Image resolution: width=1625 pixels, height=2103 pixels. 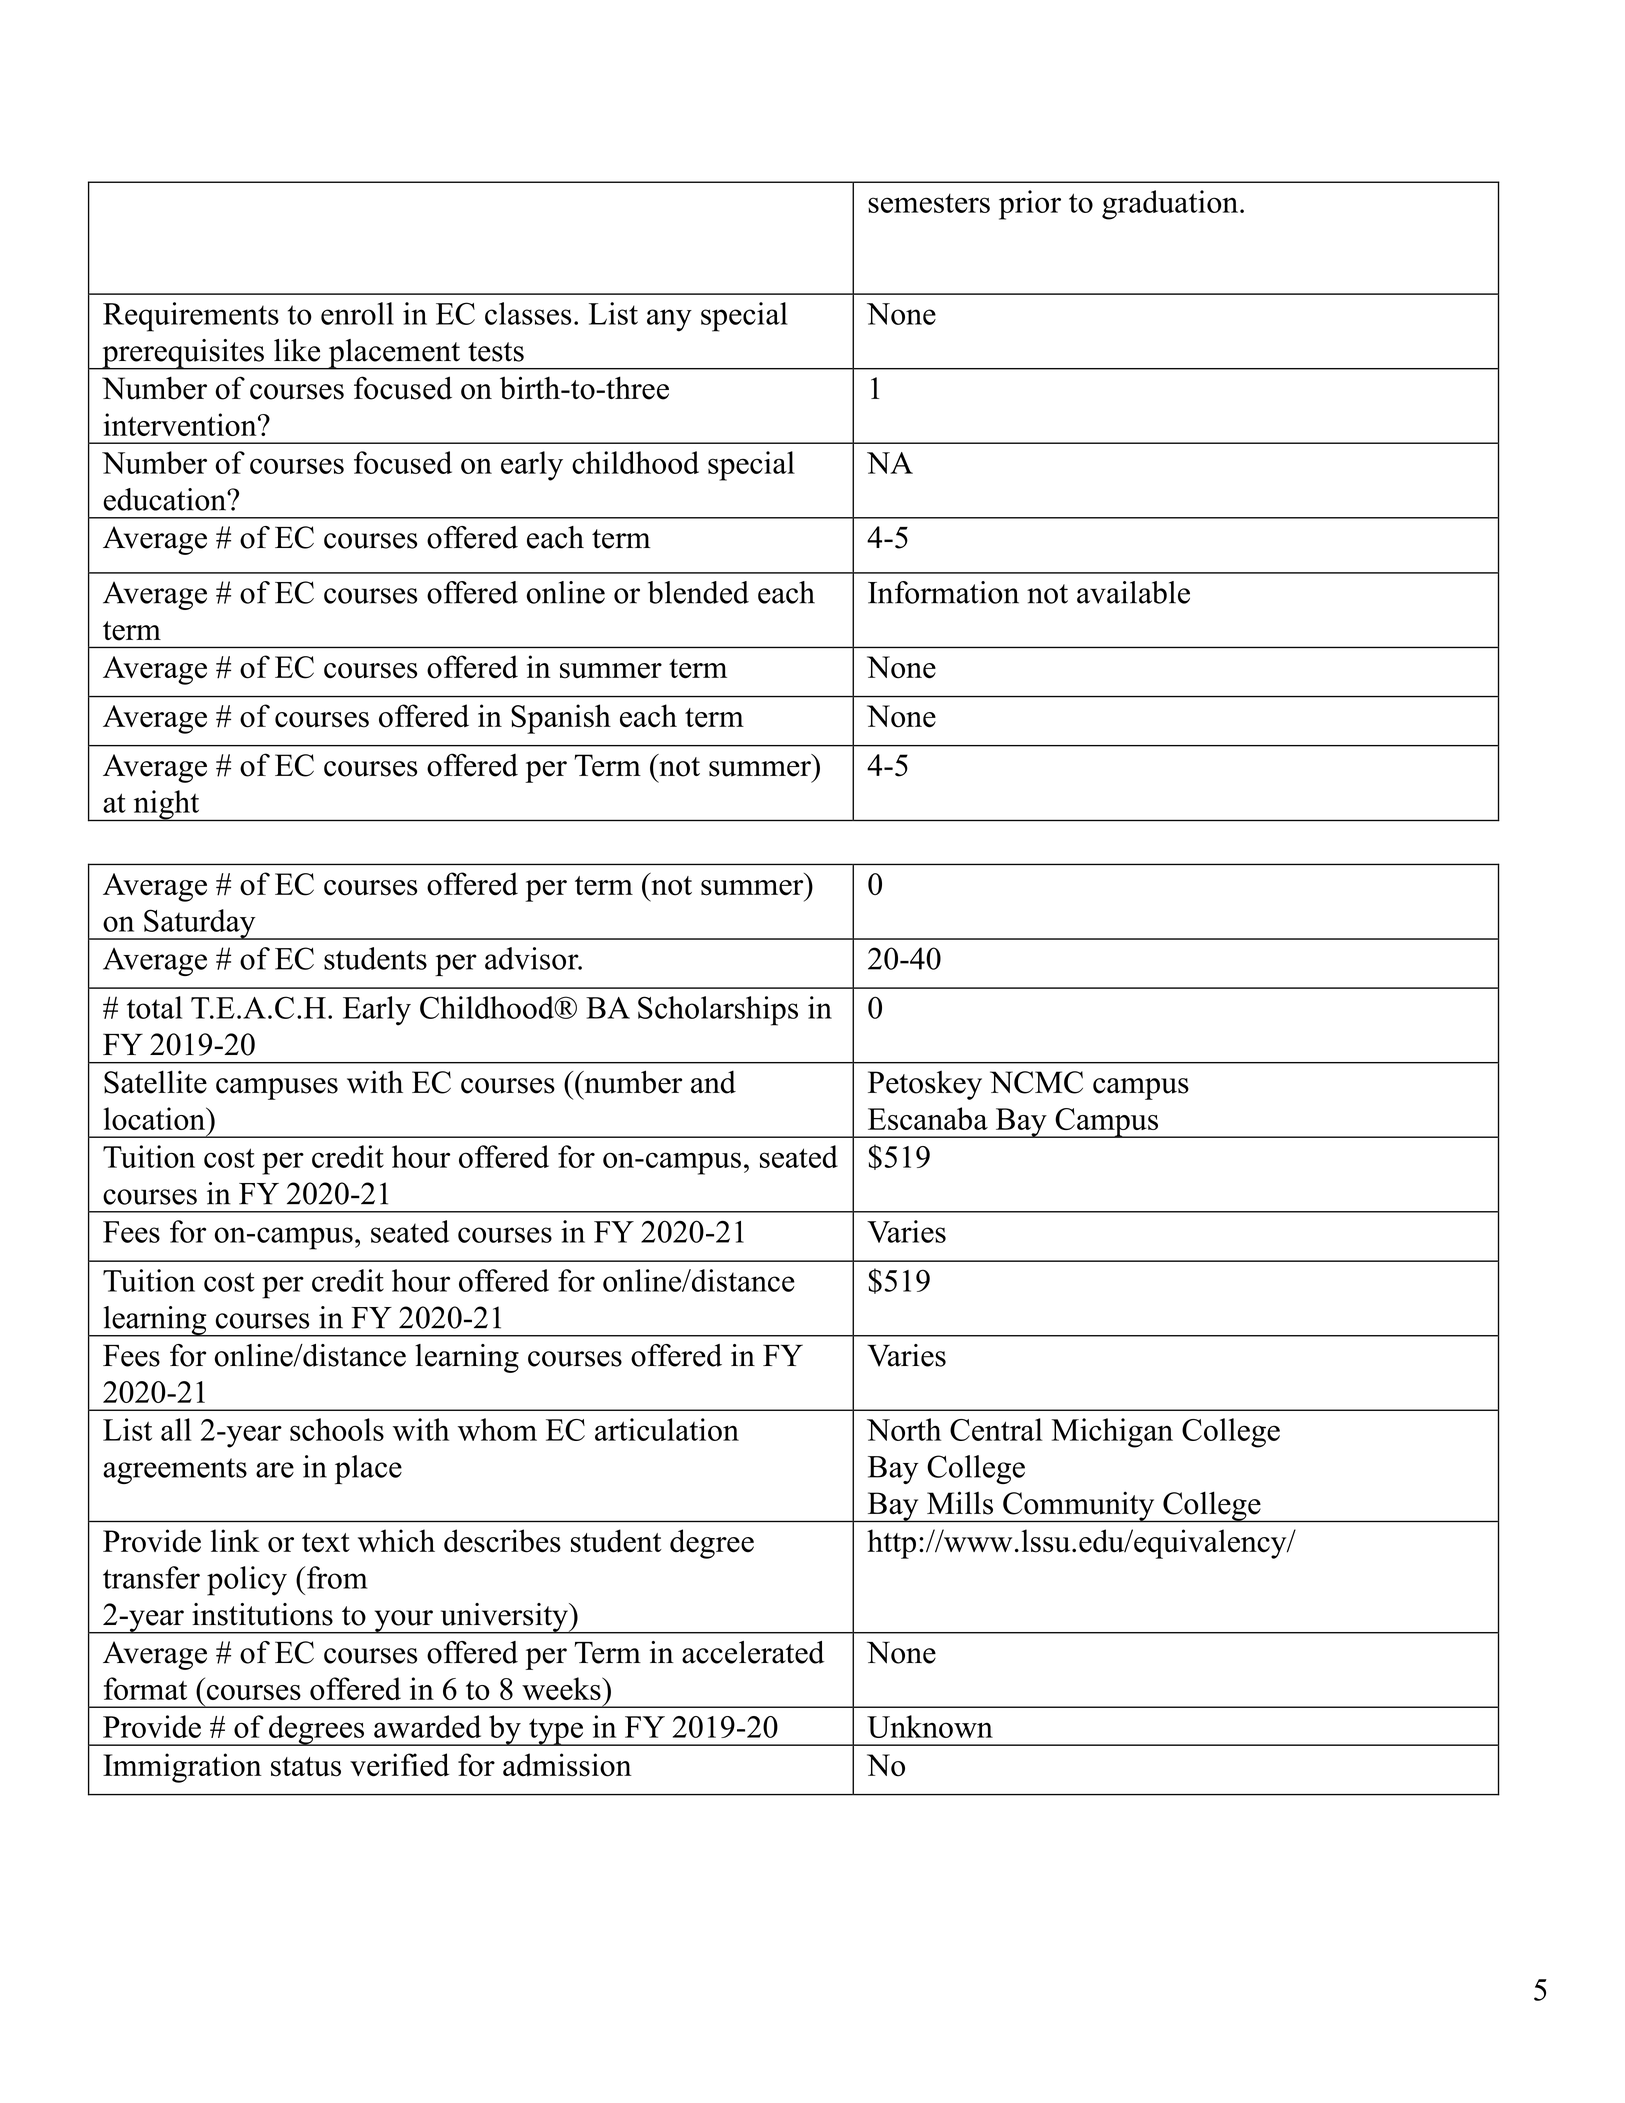 I want to click on Spanish, so click(x=561, y=719).
